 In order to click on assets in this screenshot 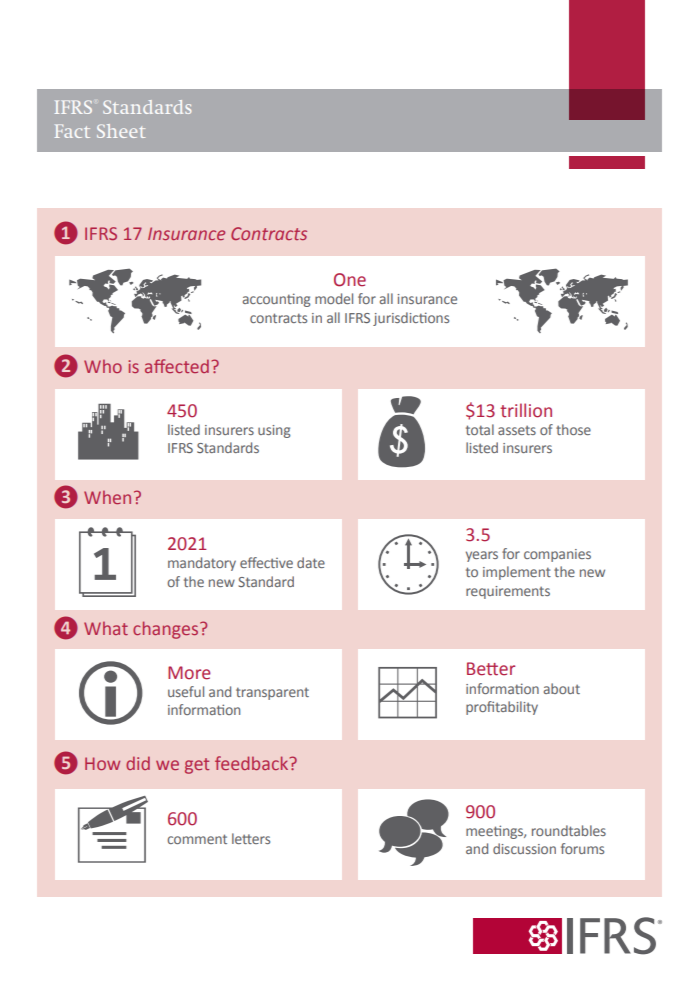, I will do `click(517, 430)`.
